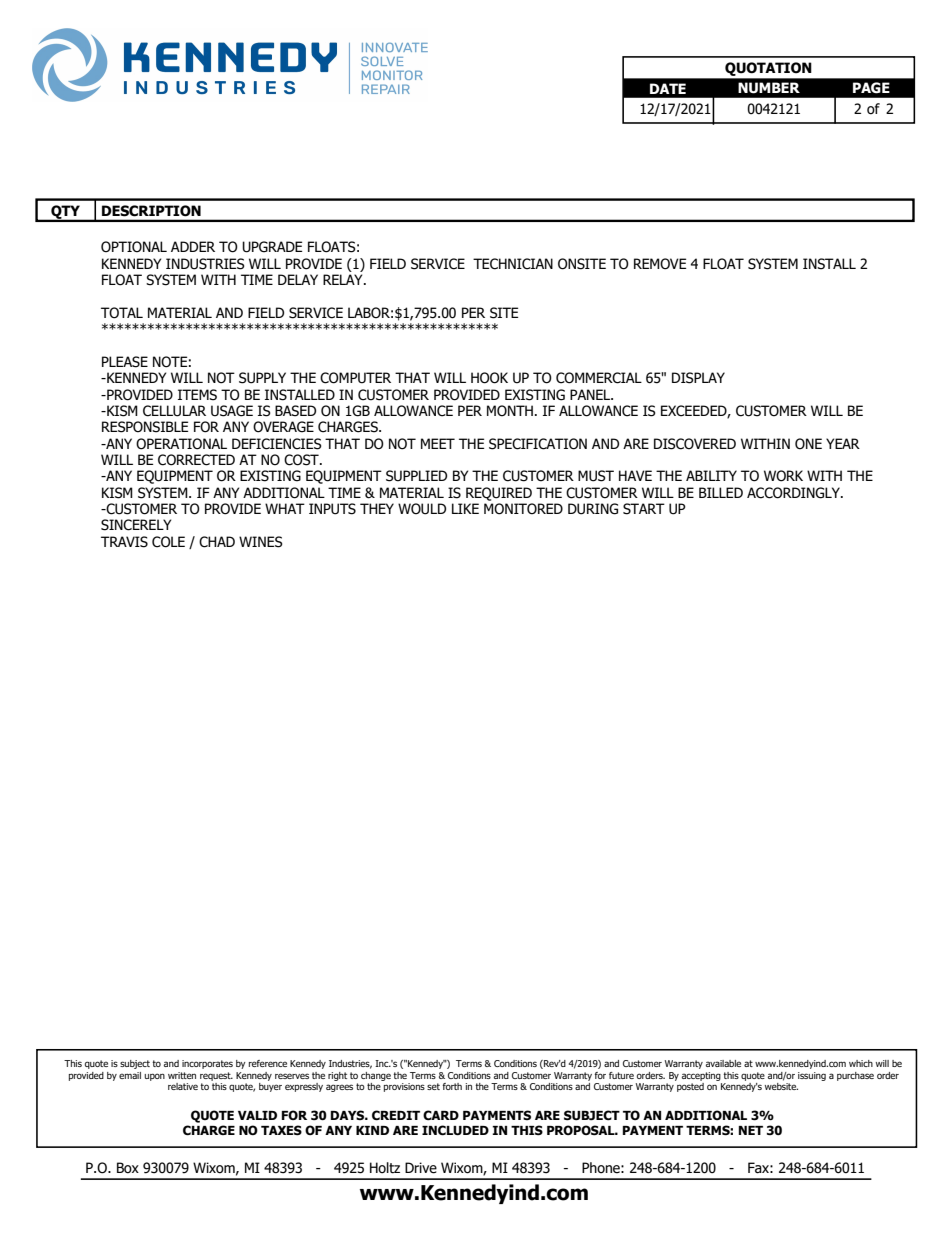 This document has height=1233, width=952. Describe the element at coordinates (465, 508) in the document. I see `LIKE` at that location.
